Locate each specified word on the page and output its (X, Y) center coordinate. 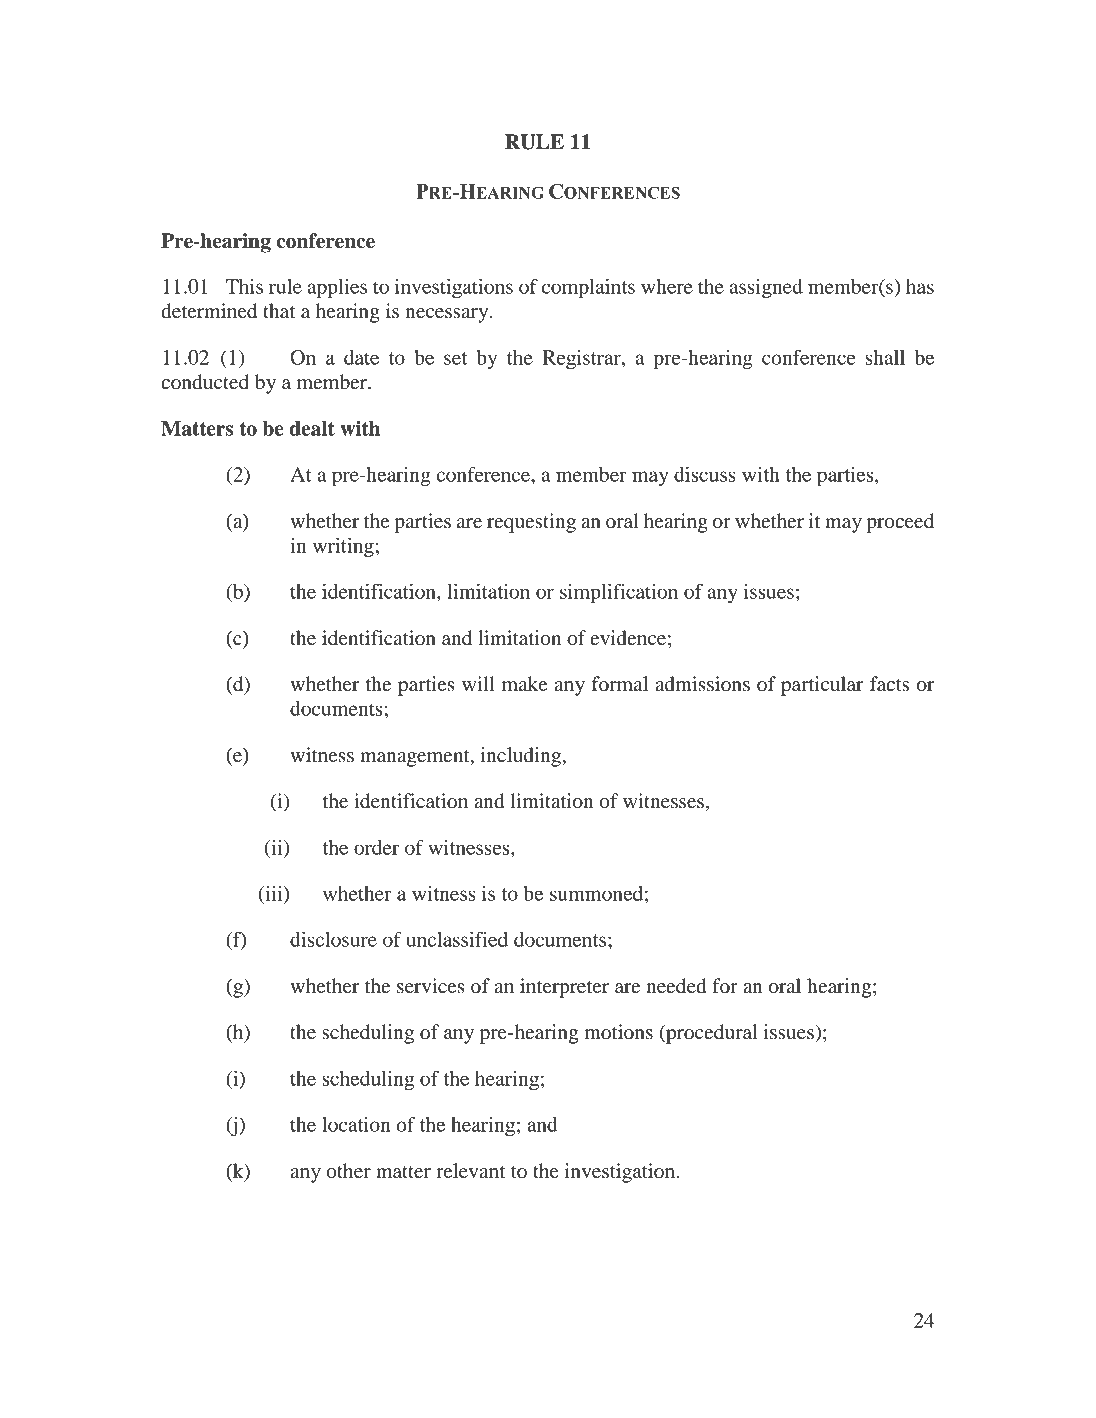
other (348, 1171)
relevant (470, 1171)
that (279, 310)
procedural (710, 1034)
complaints (588, 288)
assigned (766, 288)
